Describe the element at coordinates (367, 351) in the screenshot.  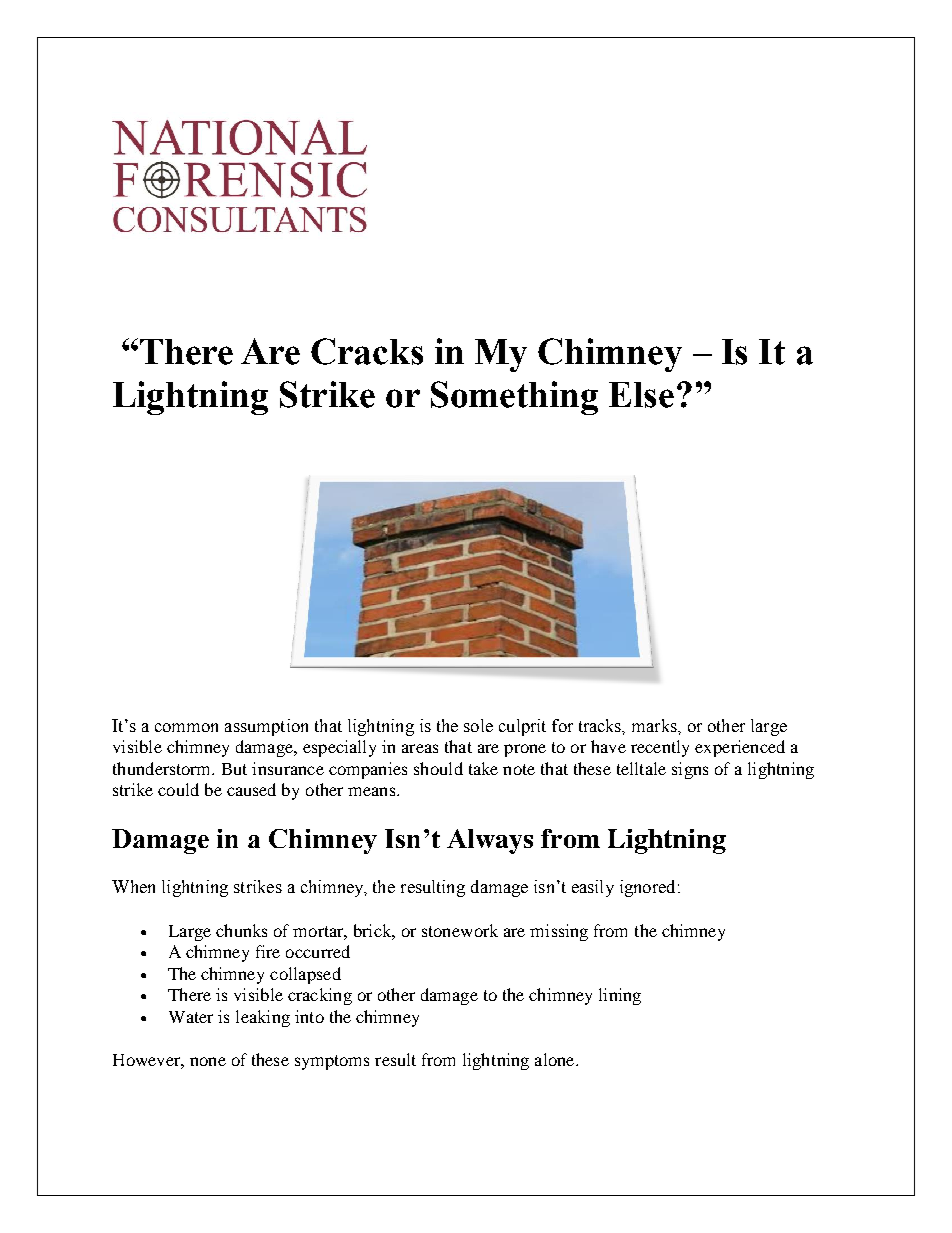
I see `Cracks` at that location.
